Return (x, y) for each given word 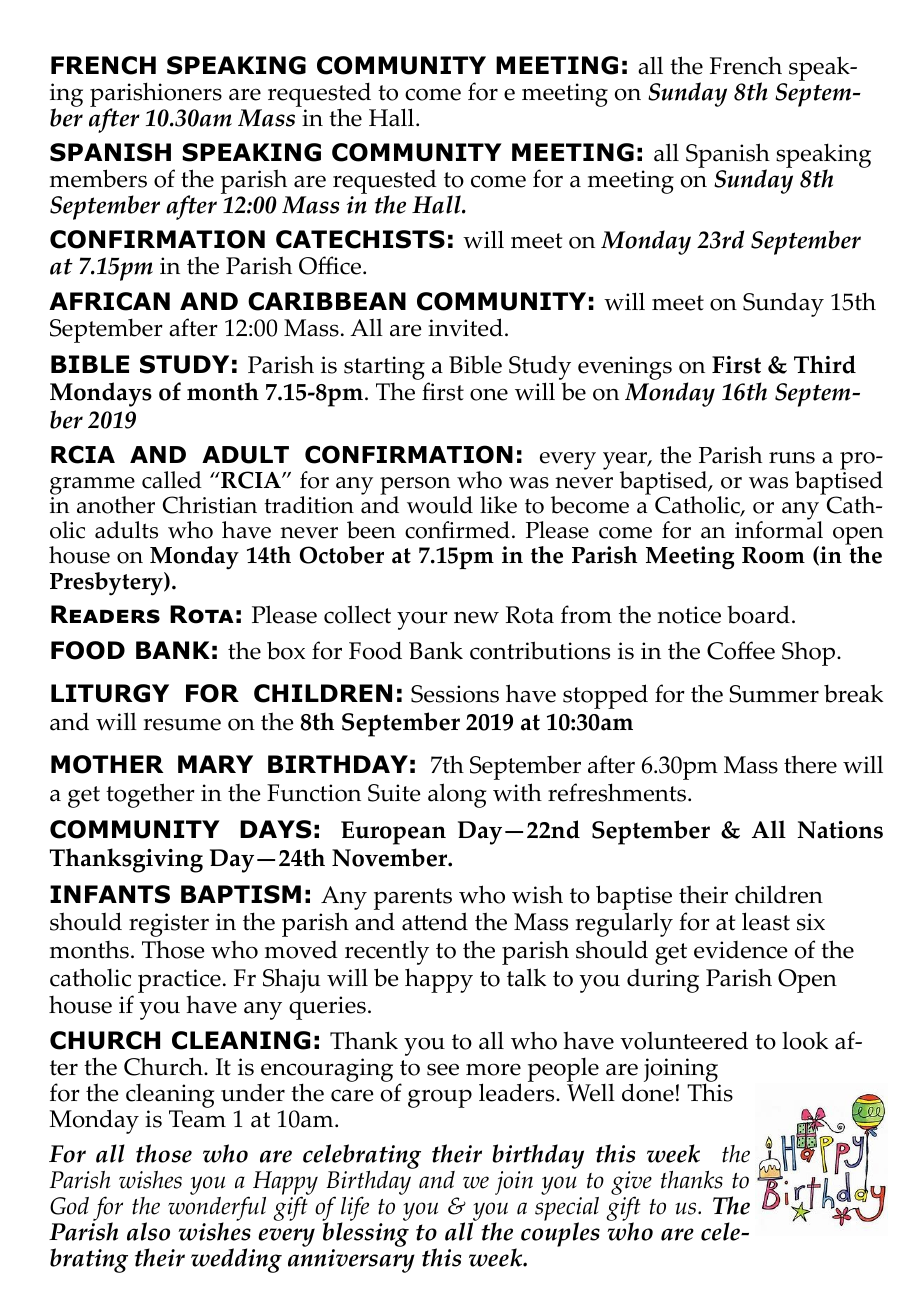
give (631, 1184)
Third (825, 364)
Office (330, 265)
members (98, 178)
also (148, 1231)
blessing (365, 1233)
